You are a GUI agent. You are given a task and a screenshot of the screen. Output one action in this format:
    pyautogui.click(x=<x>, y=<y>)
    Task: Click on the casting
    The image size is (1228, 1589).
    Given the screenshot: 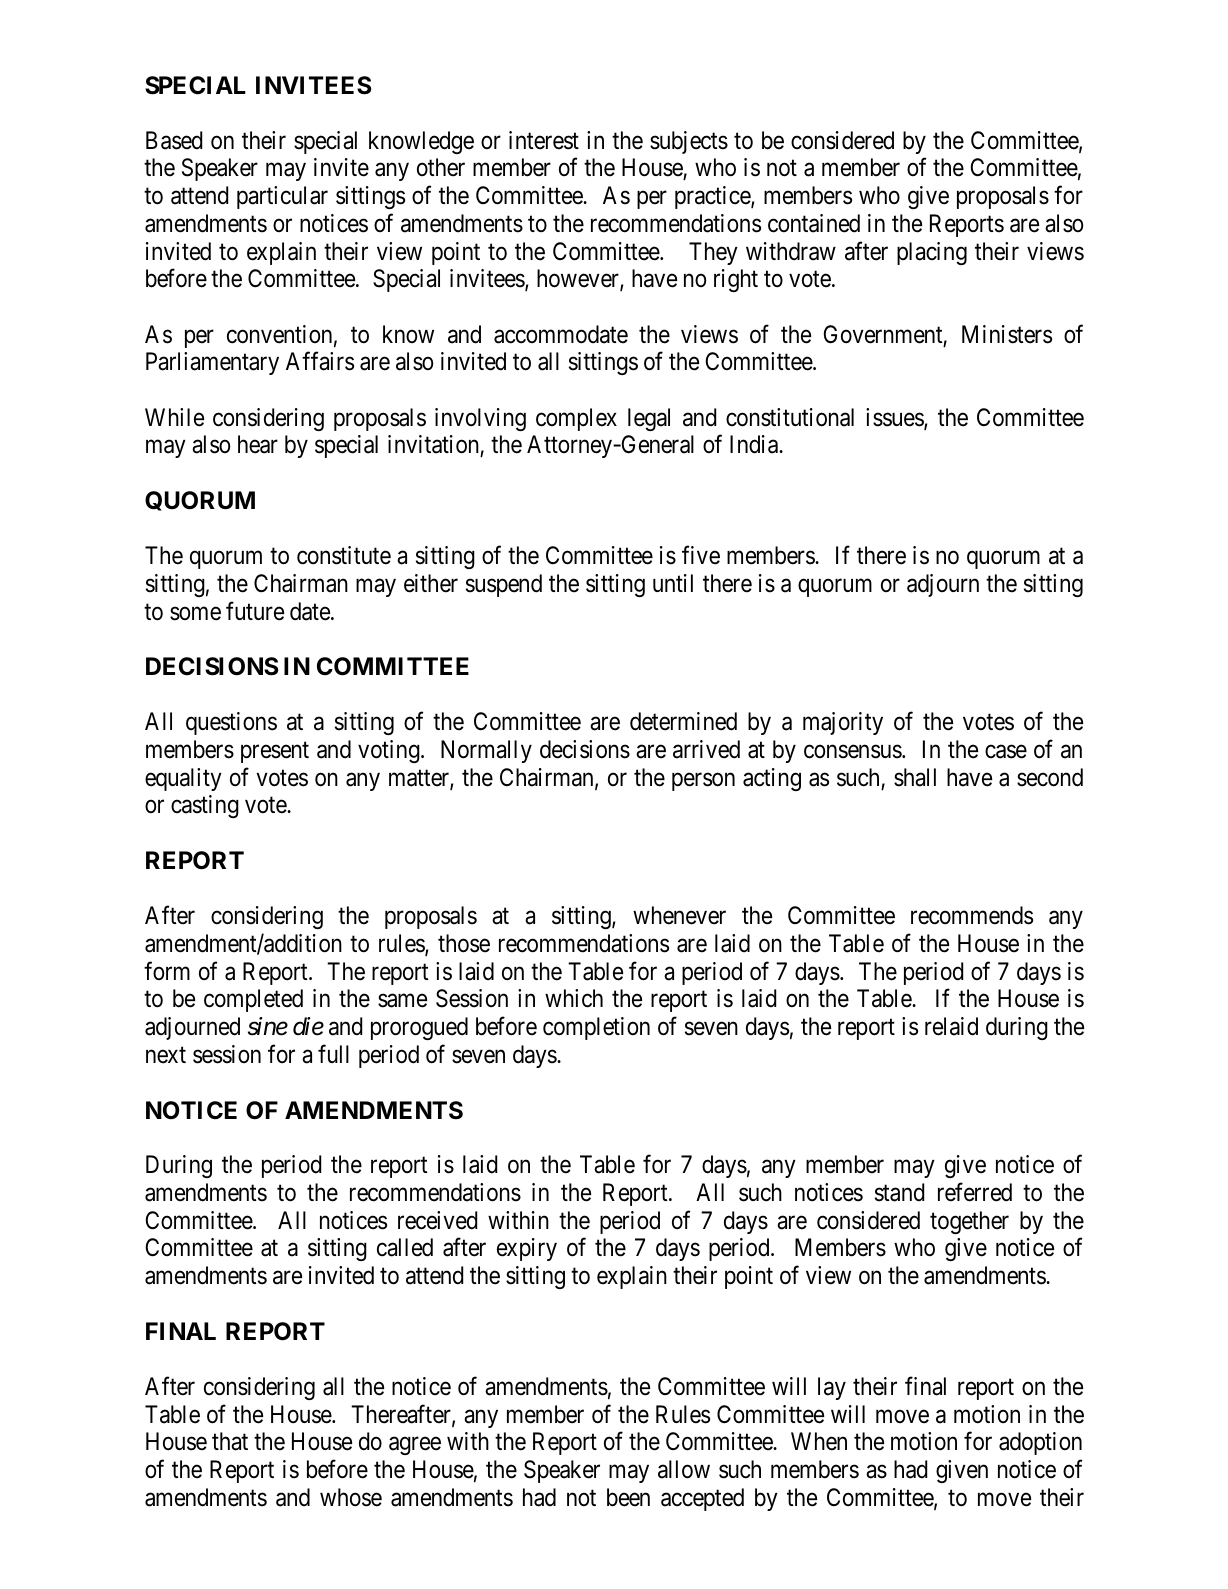 What is the action you would take?
    pyautogui.click(x=205, y=806)
